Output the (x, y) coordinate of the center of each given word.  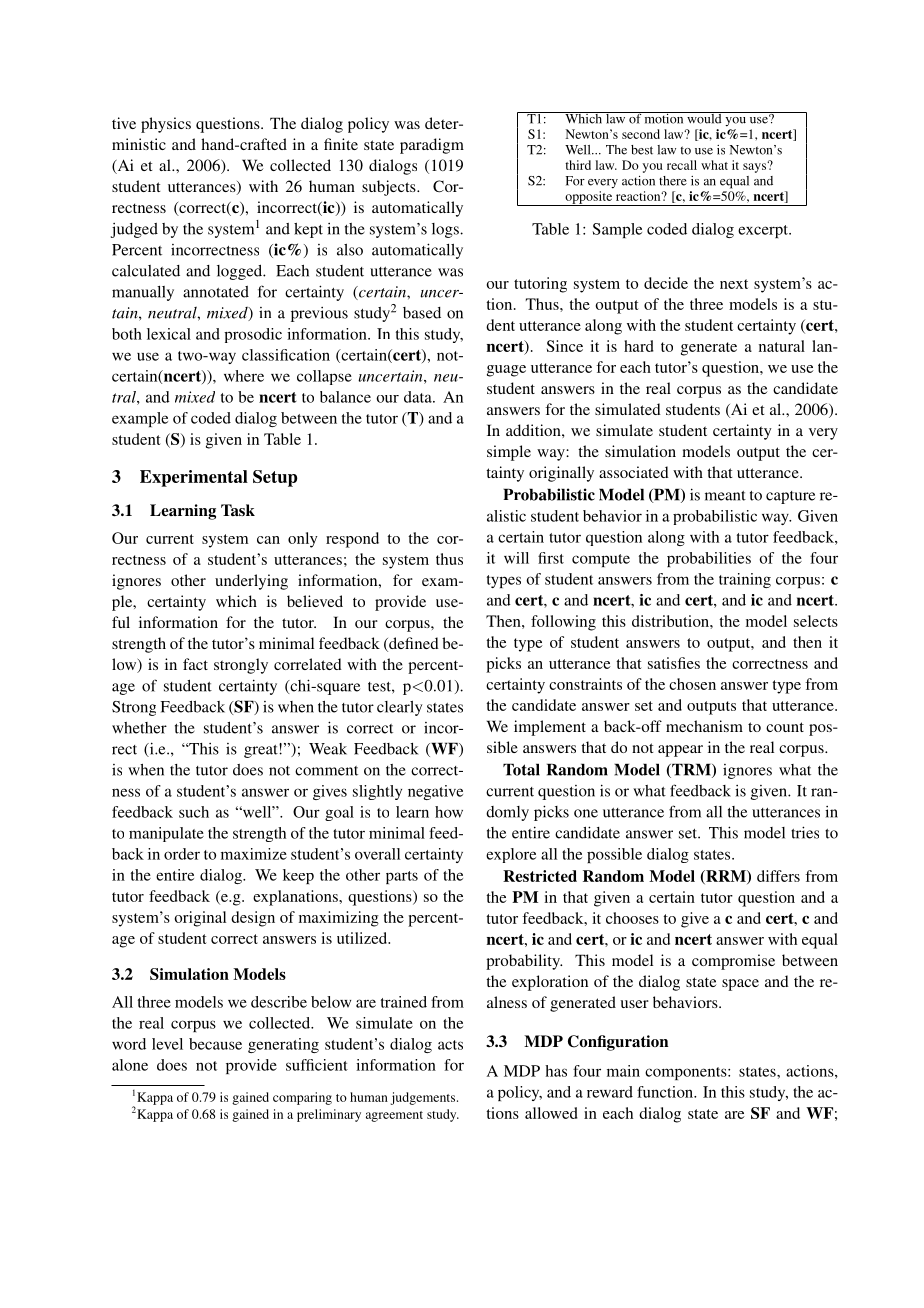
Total (521, 769)
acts (450, 1045)
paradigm (432, 146)
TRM (691, 770)
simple (509, 453)
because (215, 1044)
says (756, 167)
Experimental (194, 478)
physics (166, 125)
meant (725, 496)
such (194, 812)
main (623, 1071)
